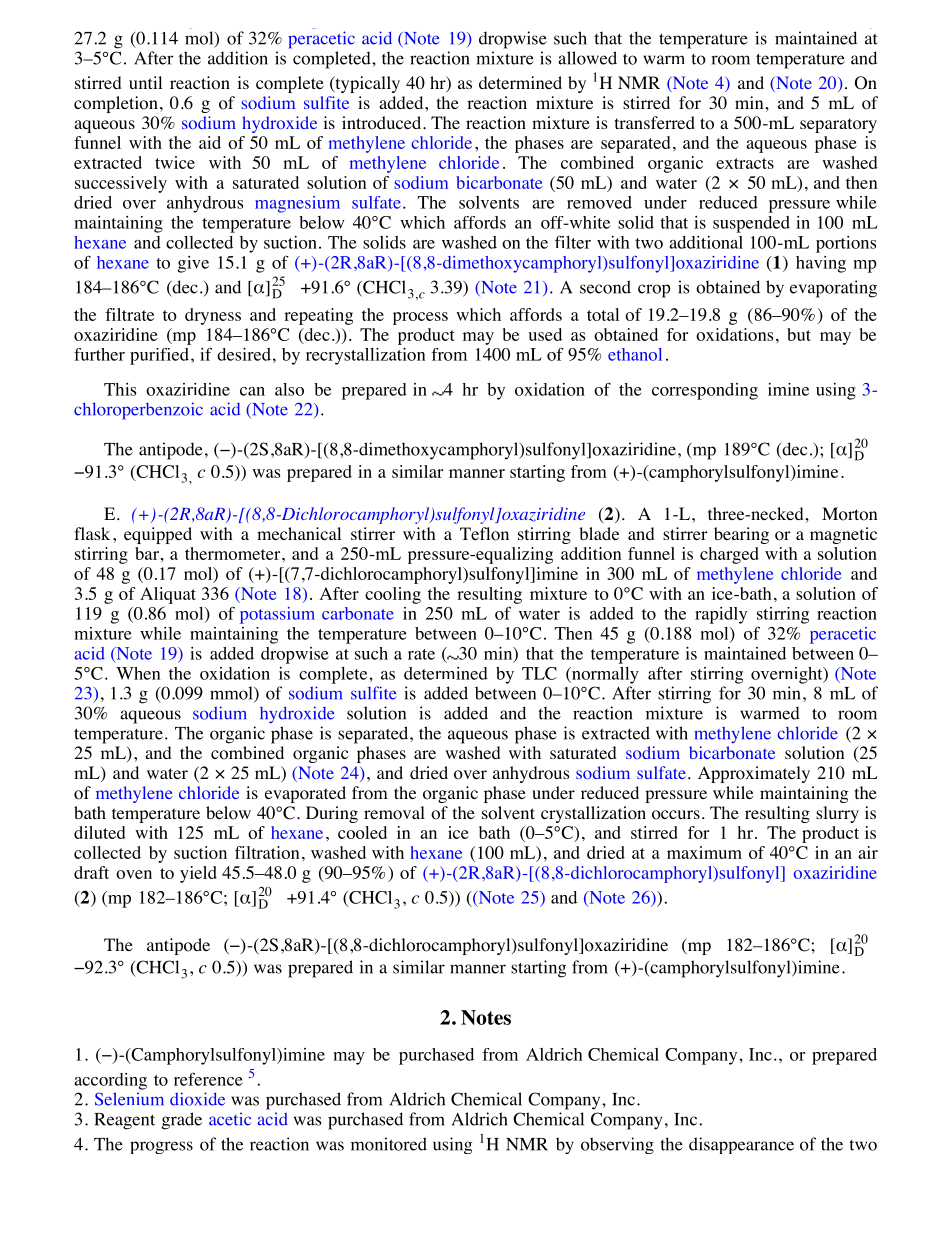  Describe the element at coordinates (383, 123) in the screenshot. I see `introduced` at that location.
